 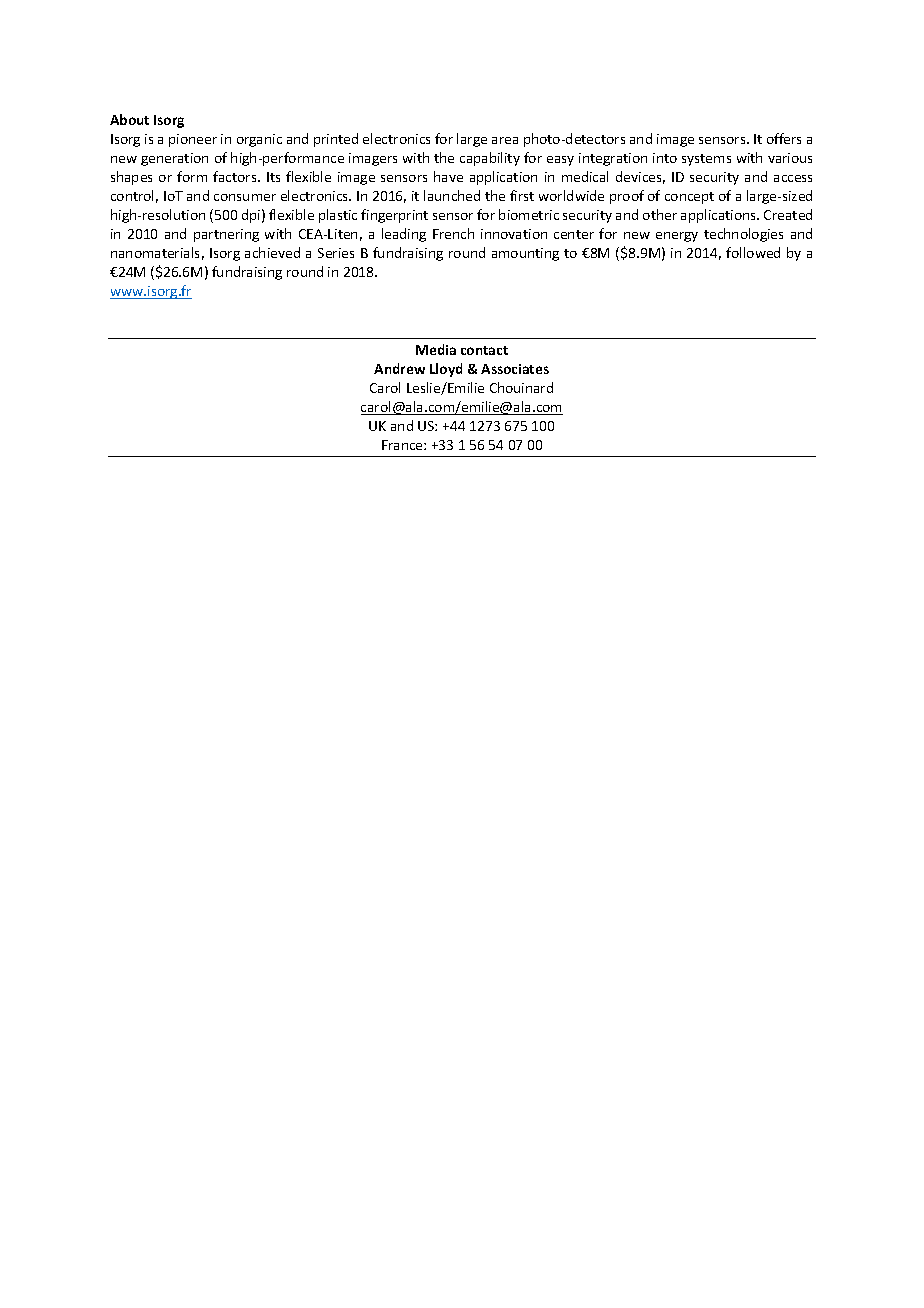 I want to click on followed, so click(x=753, y=252).
